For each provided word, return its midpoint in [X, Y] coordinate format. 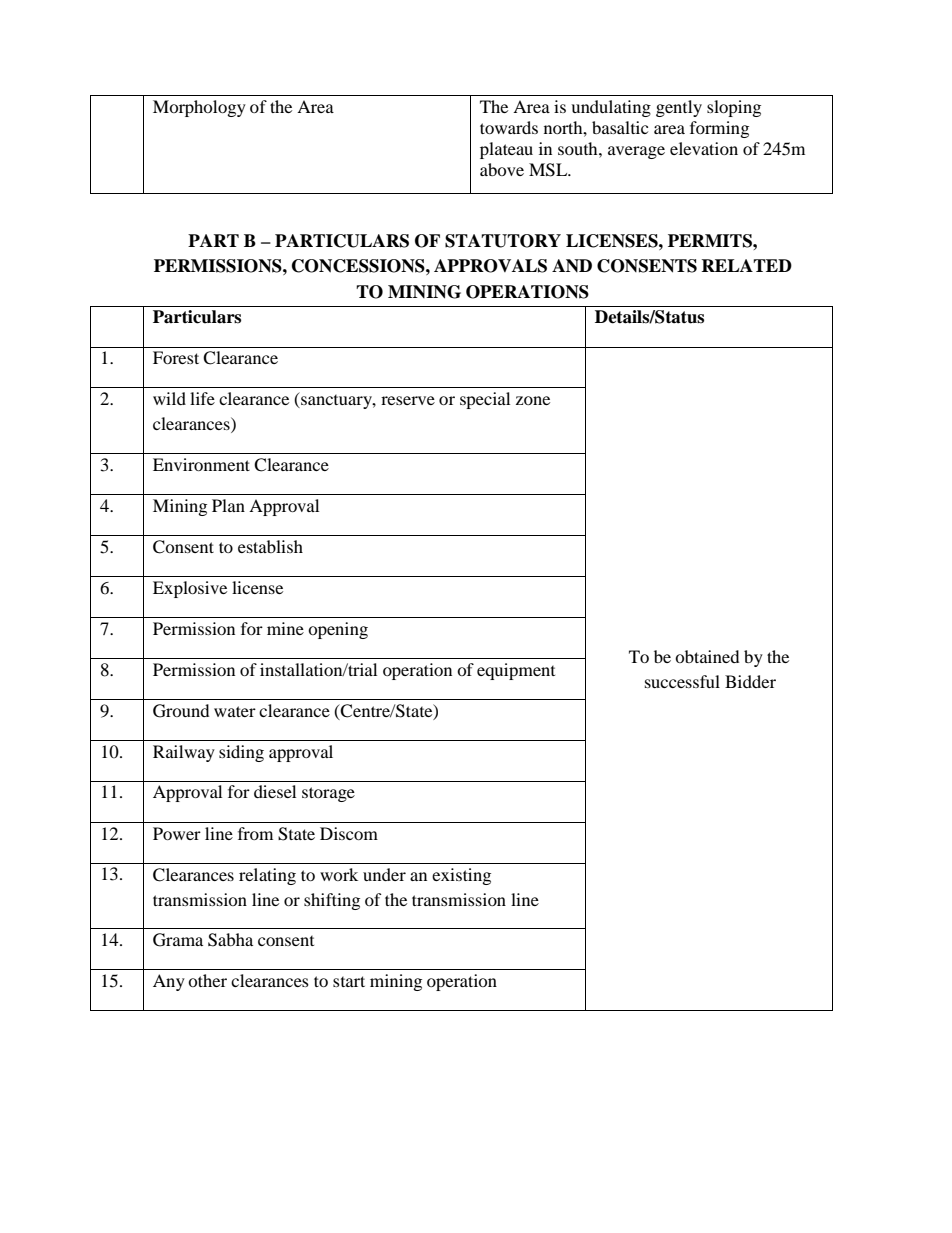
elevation [704, 148]
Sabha [230, 940]
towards [509, 127]
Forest [176, 357]
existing [461, 876]
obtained [707, 656]
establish [270, 546]
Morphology [199, 108]
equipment [516, 671]
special [485, 400]
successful [682, 681]
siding [241, 753]
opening [338, 630]
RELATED [746, 265]
